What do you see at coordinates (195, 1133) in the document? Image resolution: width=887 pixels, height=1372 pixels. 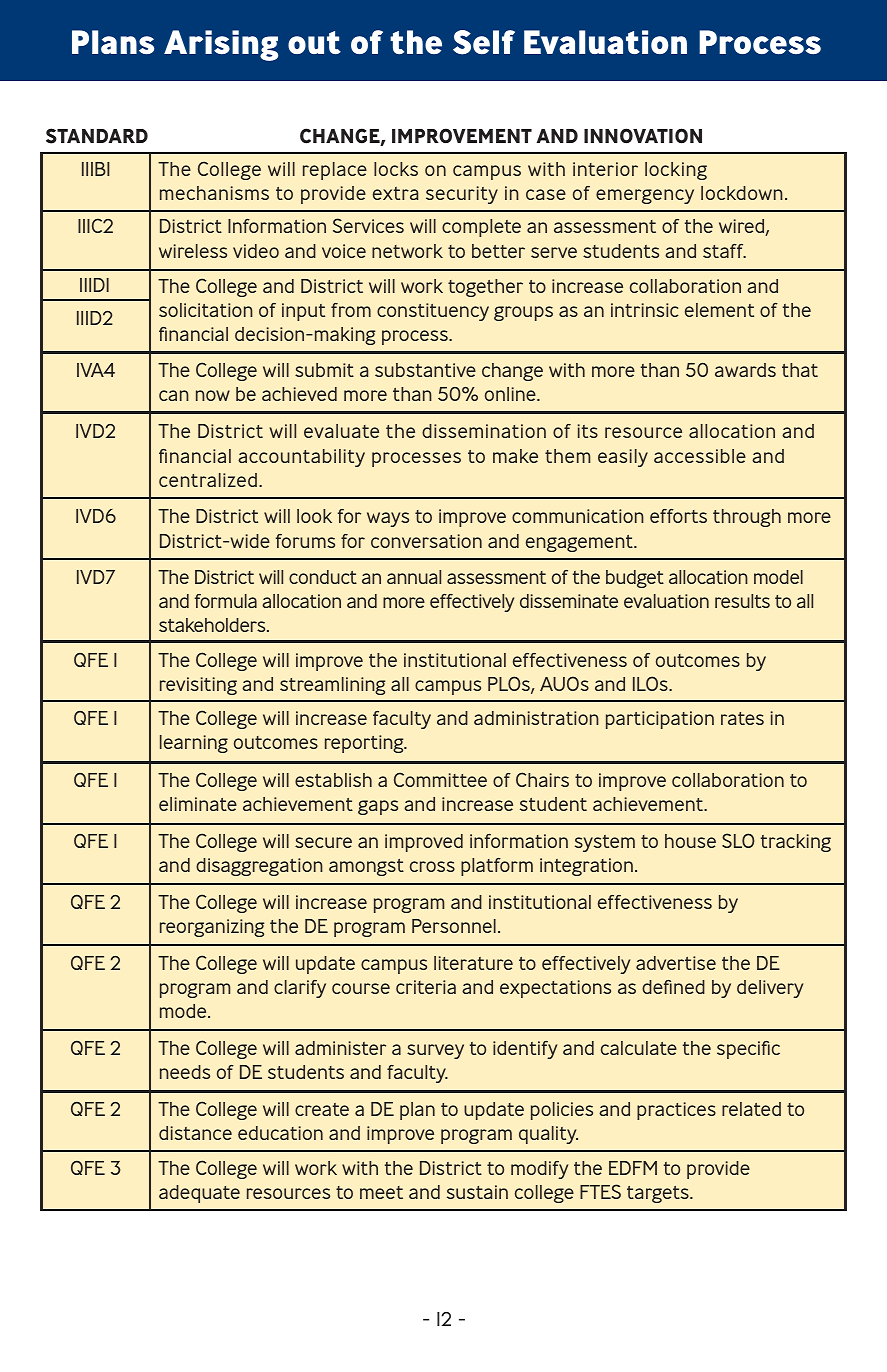 I see `distance` at bounding box center [195, 1133].
